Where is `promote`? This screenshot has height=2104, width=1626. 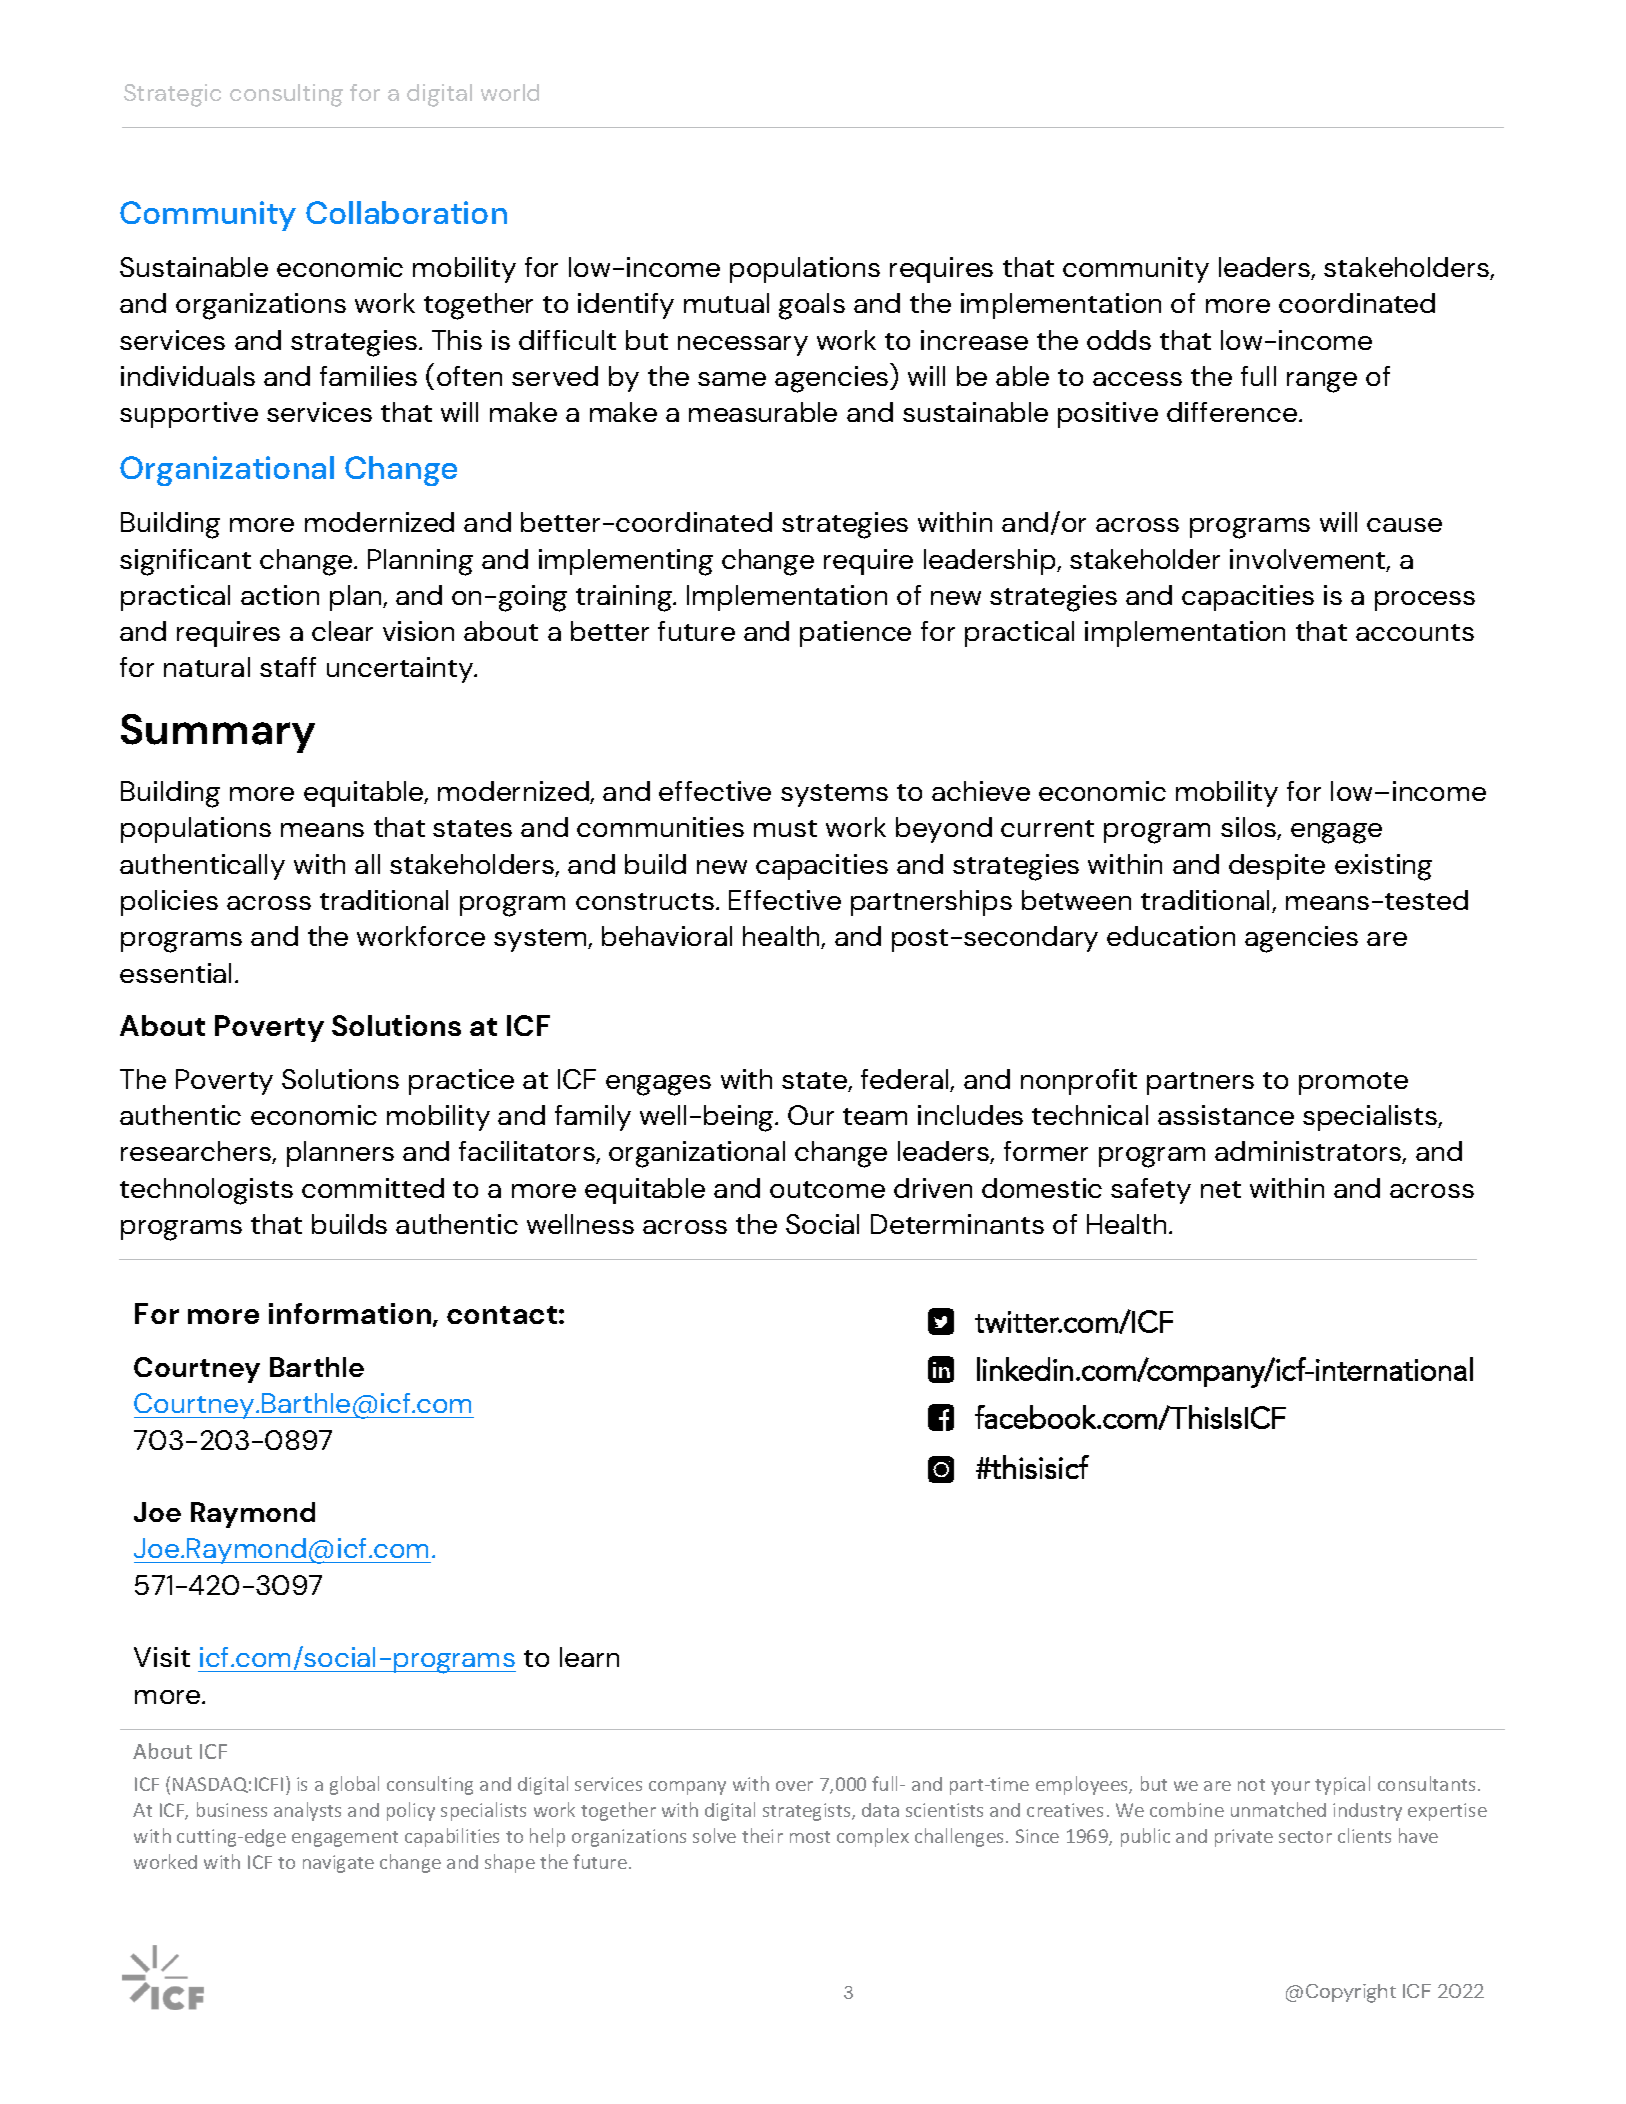 promote is located at coordinates (1353, 1083).
